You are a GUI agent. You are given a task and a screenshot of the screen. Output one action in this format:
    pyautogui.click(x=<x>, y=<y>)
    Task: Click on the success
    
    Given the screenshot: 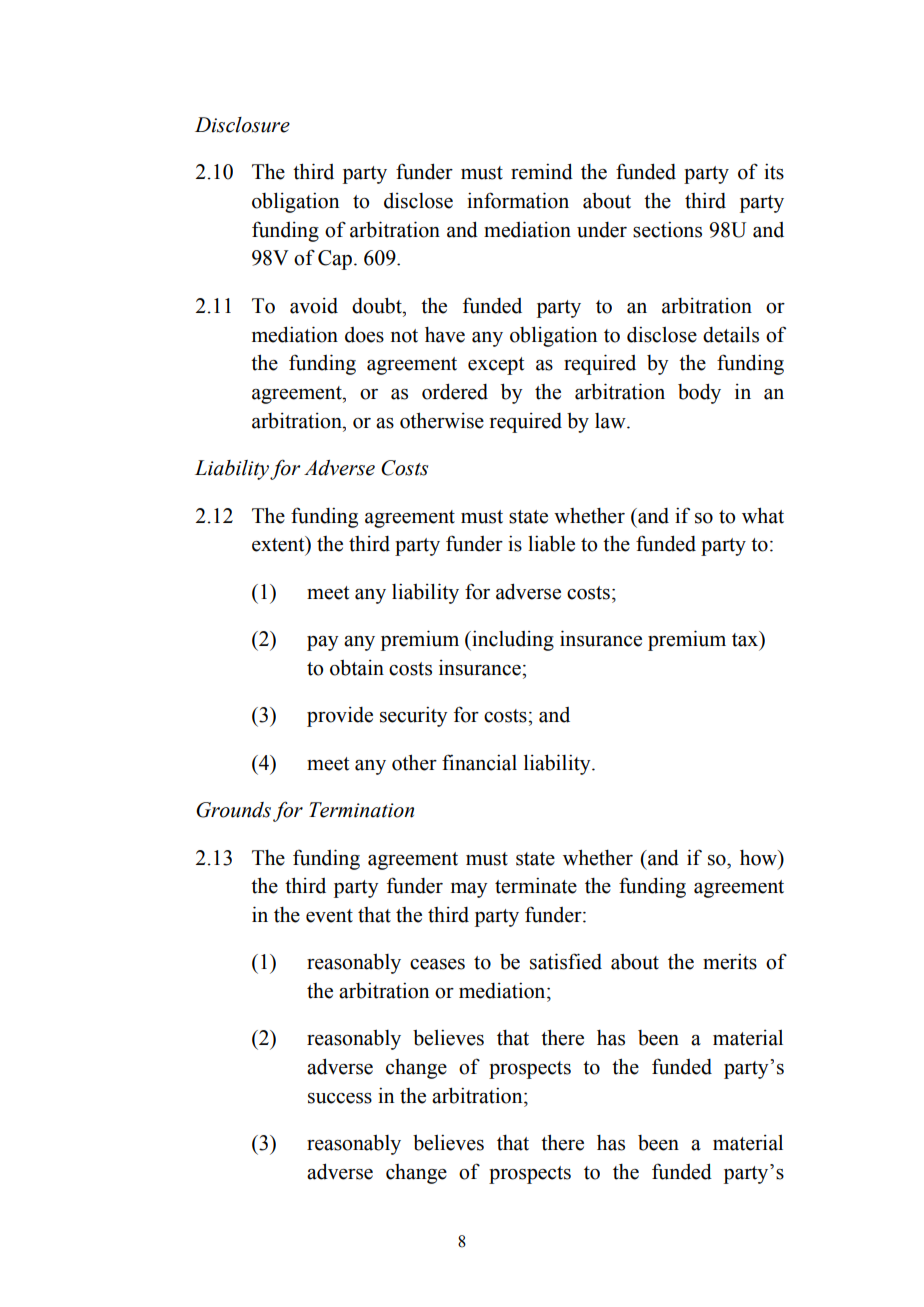 What is the action you would take?
    pyautogui.click(x=340, y=1098)
